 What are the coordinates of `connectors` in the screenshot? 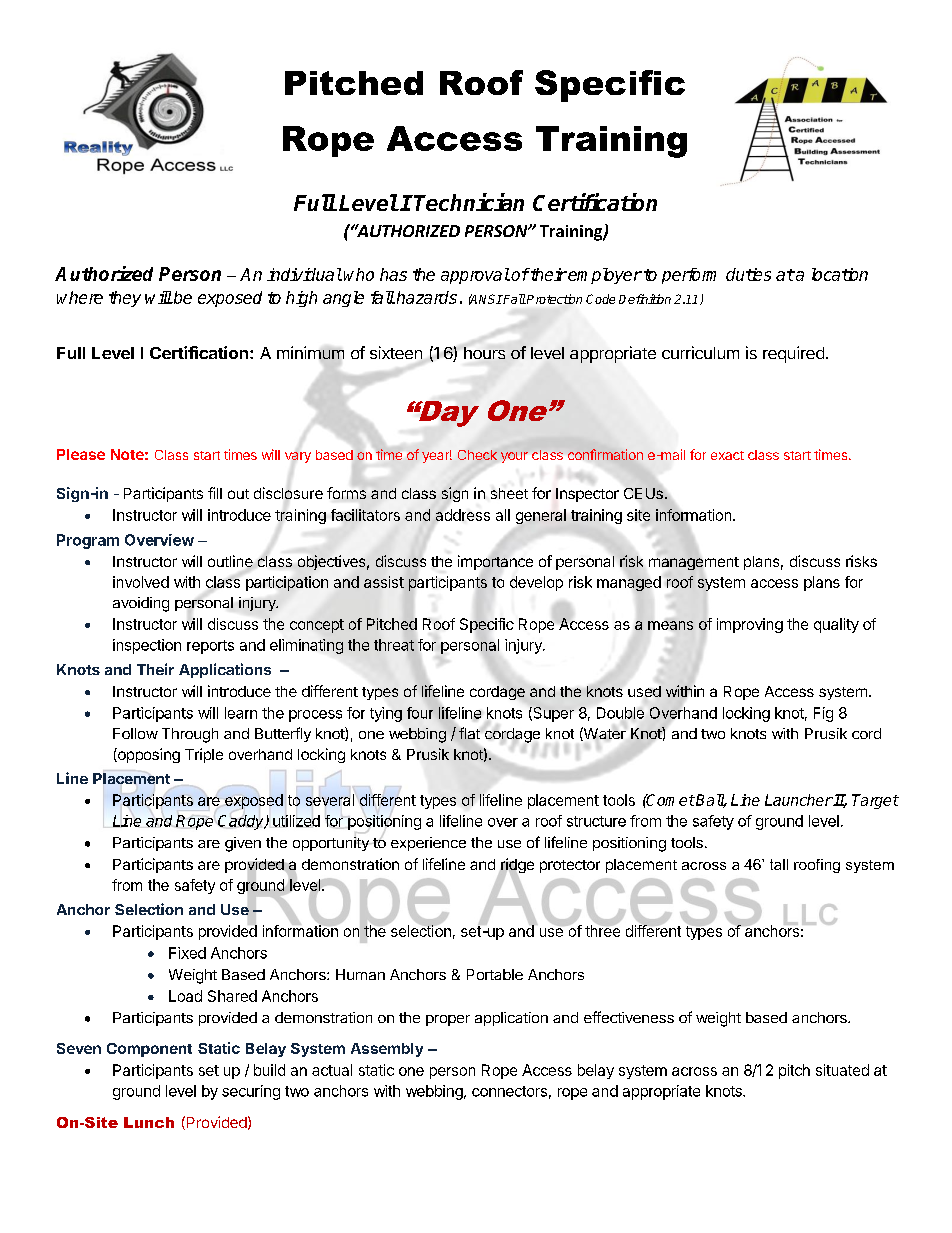 It's located at (509, 1091).
